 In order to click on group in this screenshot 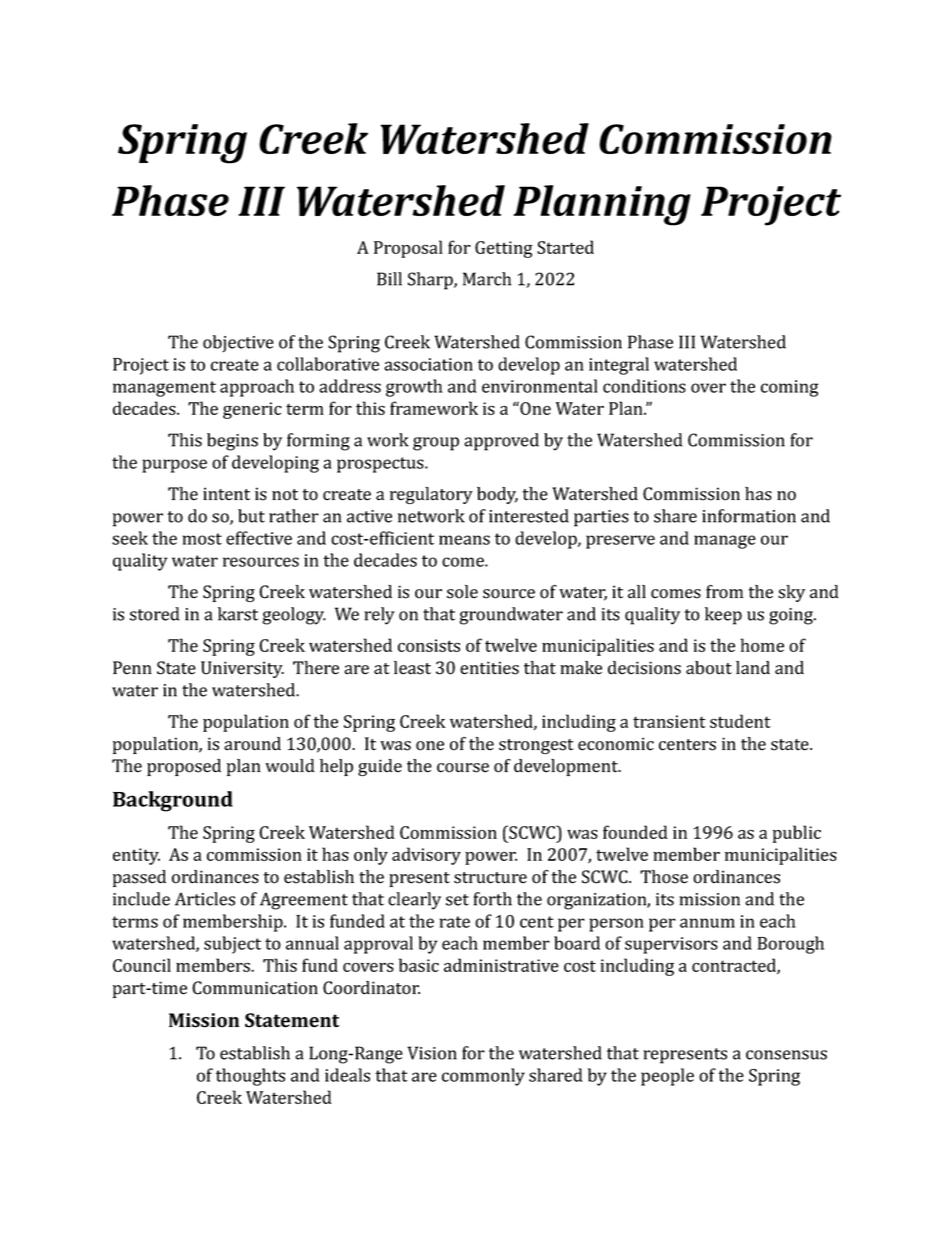, I will do `click(436, 444)`.
